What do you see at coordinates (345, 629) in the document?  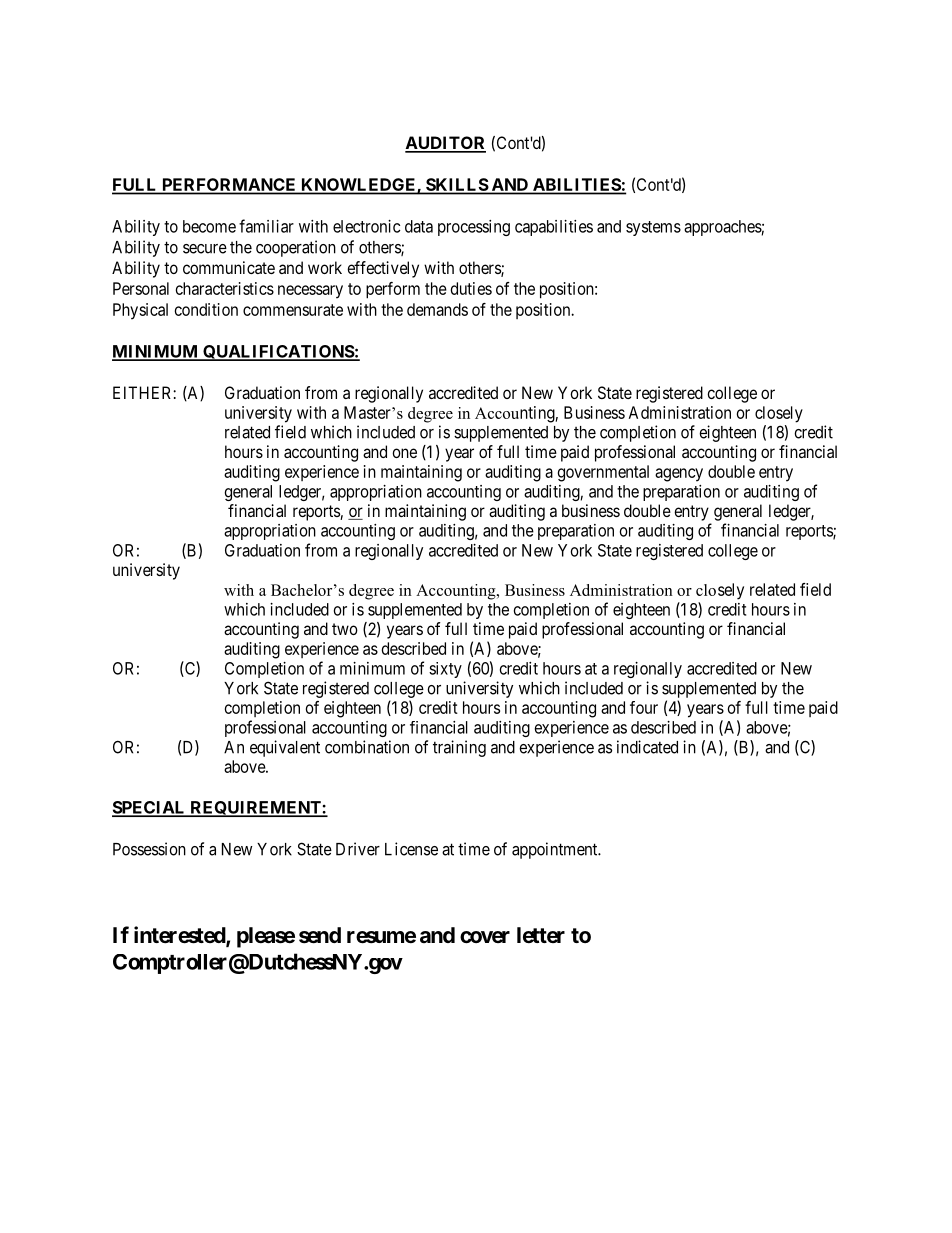 I see `two` at bounding box center [345, 629].
